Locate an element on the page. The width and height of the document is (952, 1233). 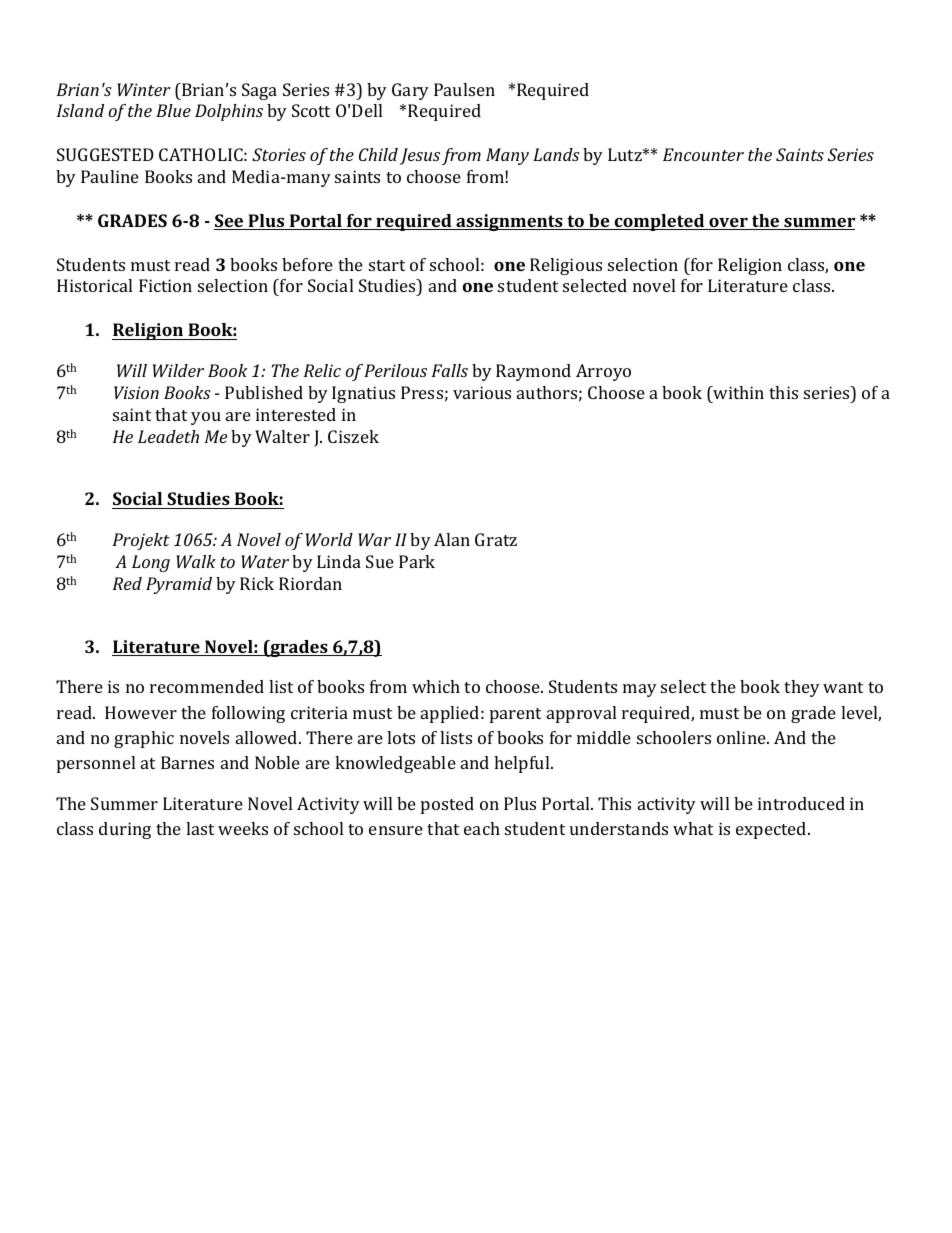
Encounter is located at coordinates (703, 154).
